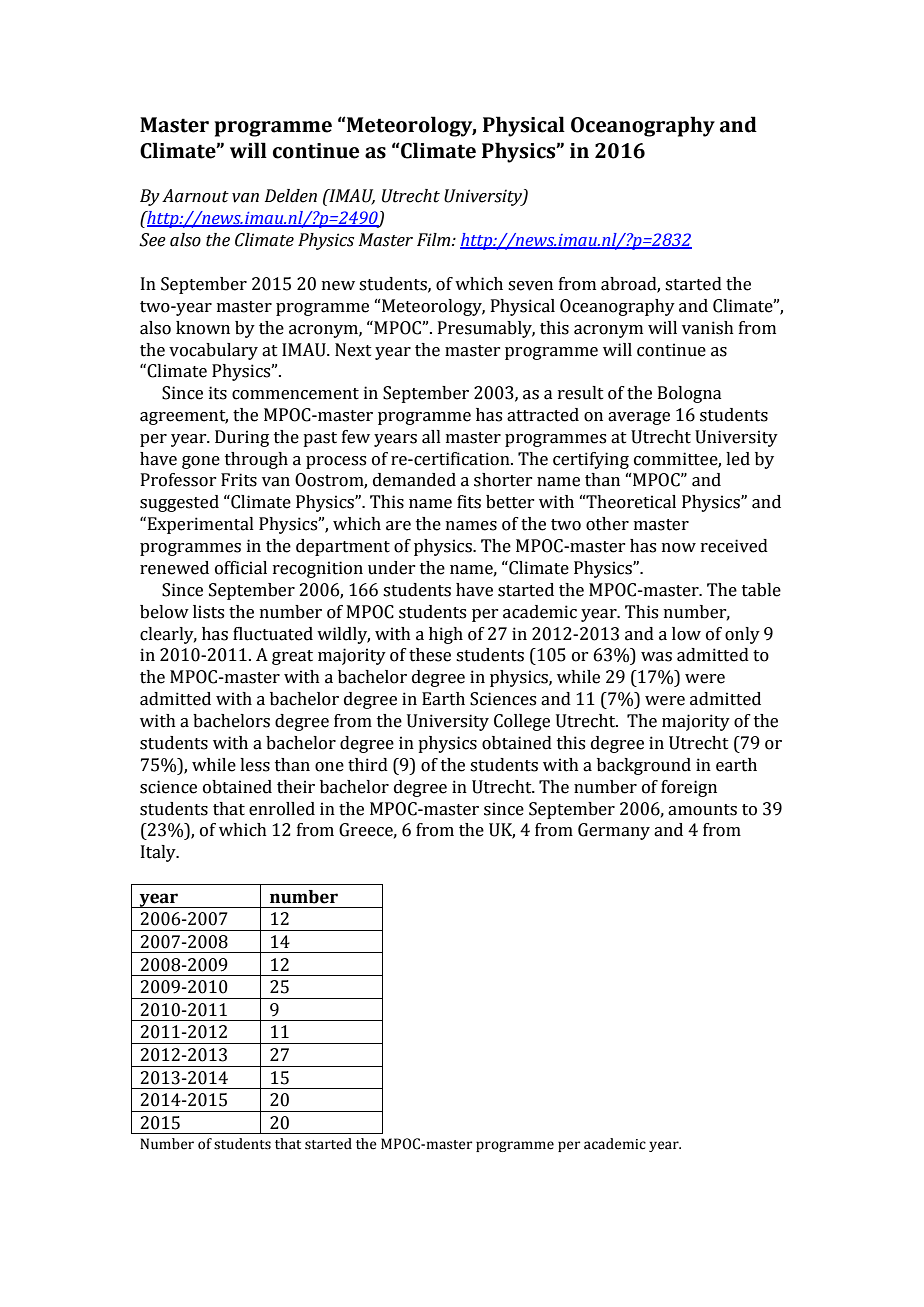  I want to click on During, so click(242, 438).
